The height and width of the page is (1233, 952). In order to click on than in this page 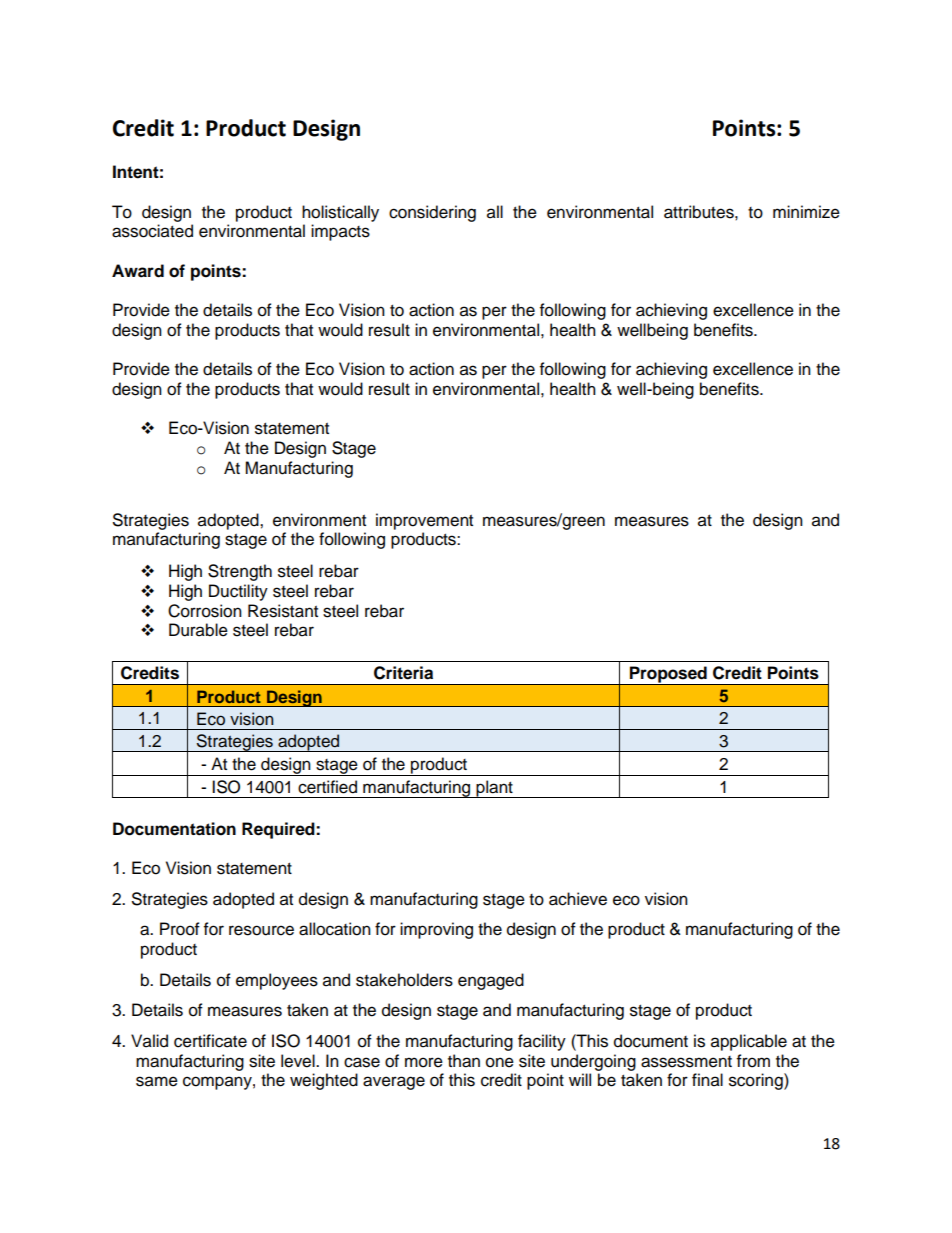, I will do `click(464, 1061)`.
